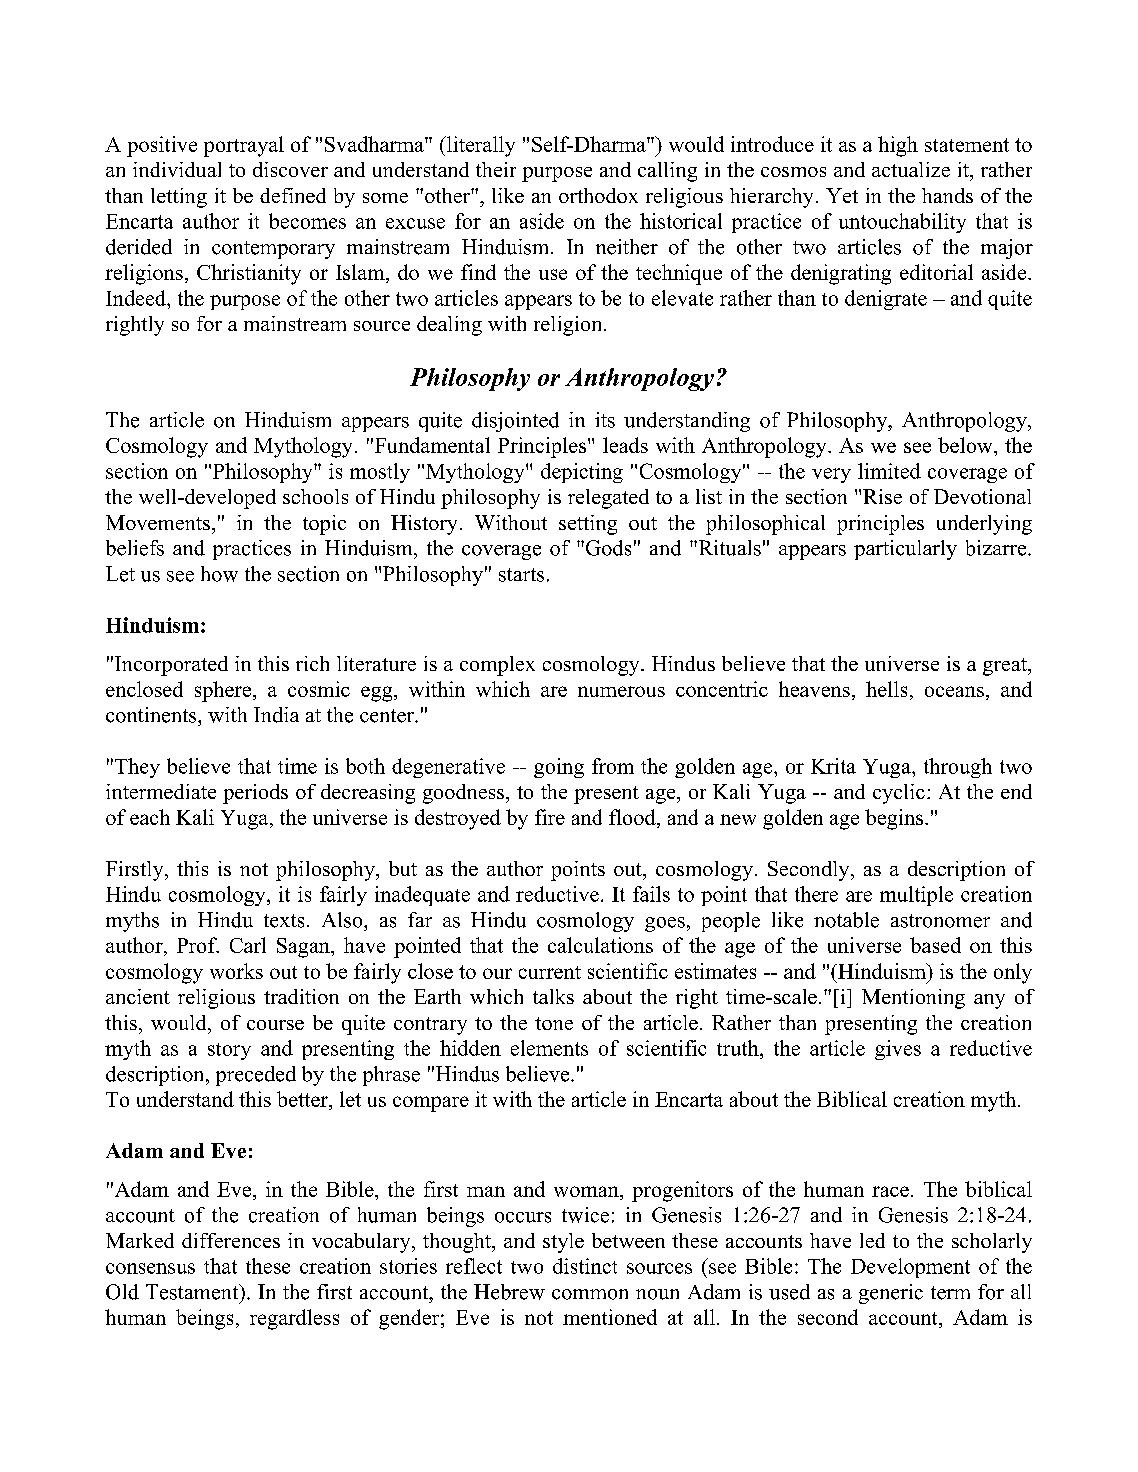 The image size is (1138, 1472). Describe the element at coordinates (244, 146) in the screenshot. I see `portrayal` at that location.
